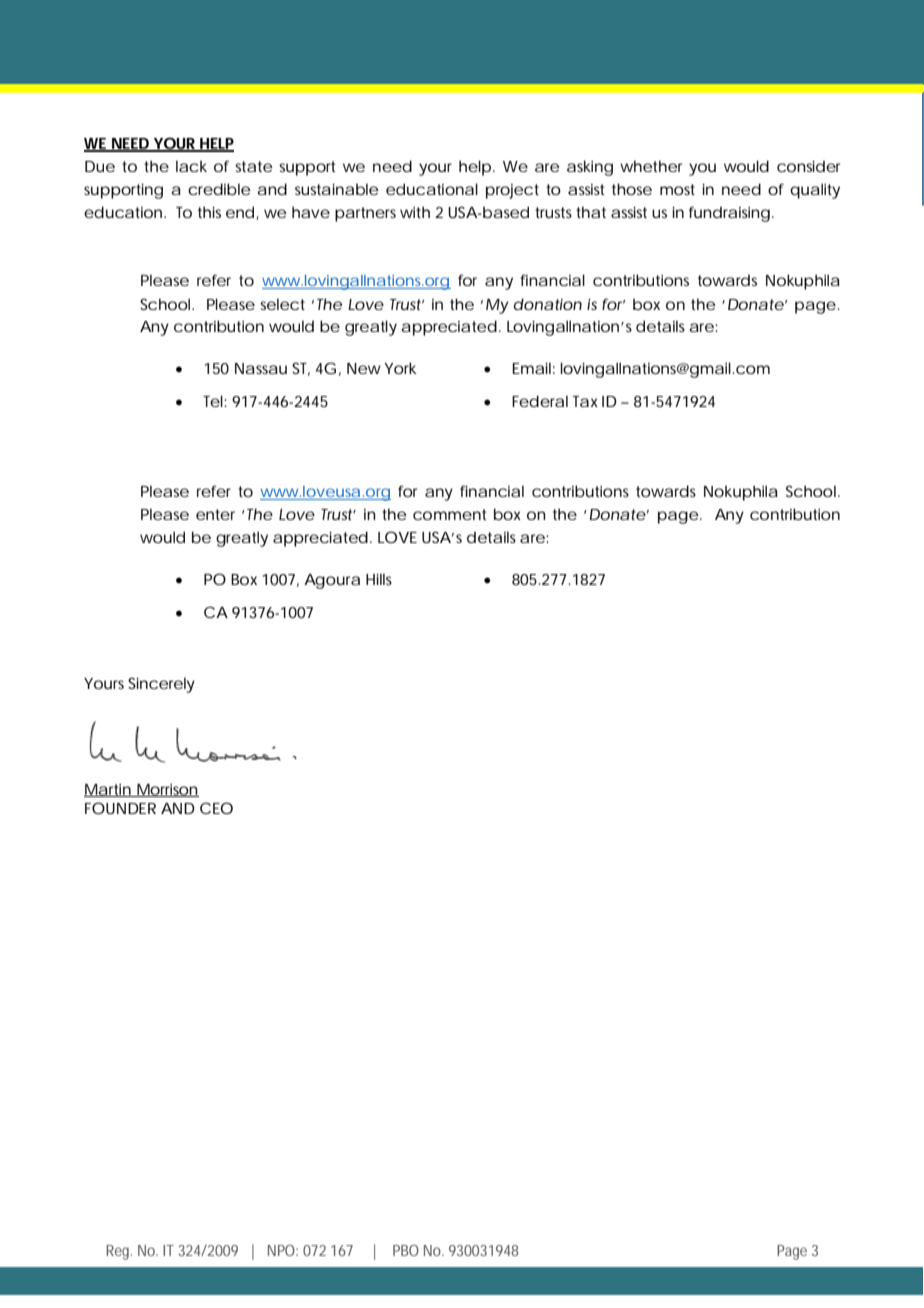  Describe the element at coordinates (215, 514) in the page. I see `enter` at that location.
